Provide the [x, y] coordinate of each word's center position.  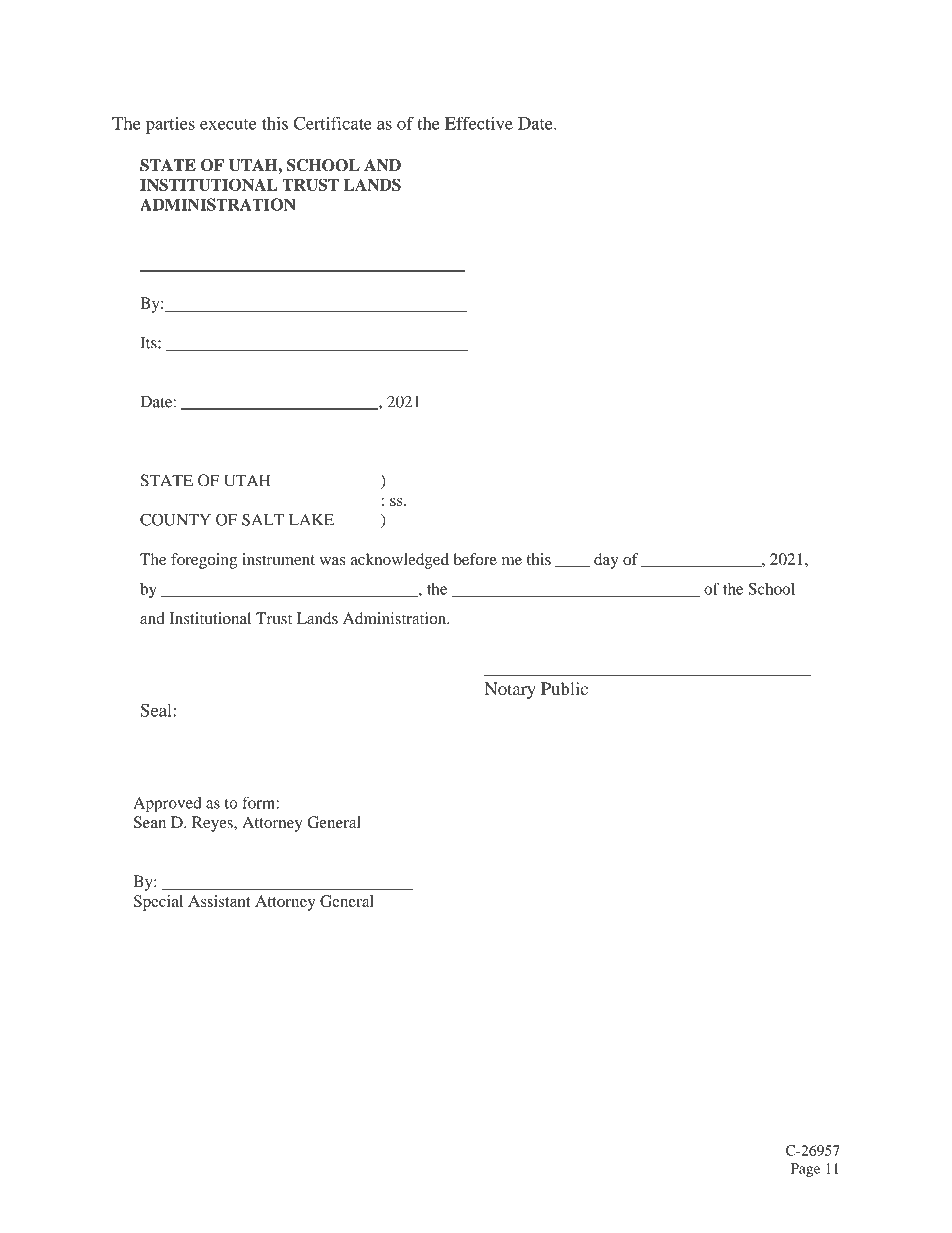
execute [228, 124]
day [606, 561]
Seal [157, 710]
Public [564, 688]
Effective [479, 123]
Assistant [219, 901]
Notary [510, 690]
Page [805, 1170]
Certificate [333, 123]
